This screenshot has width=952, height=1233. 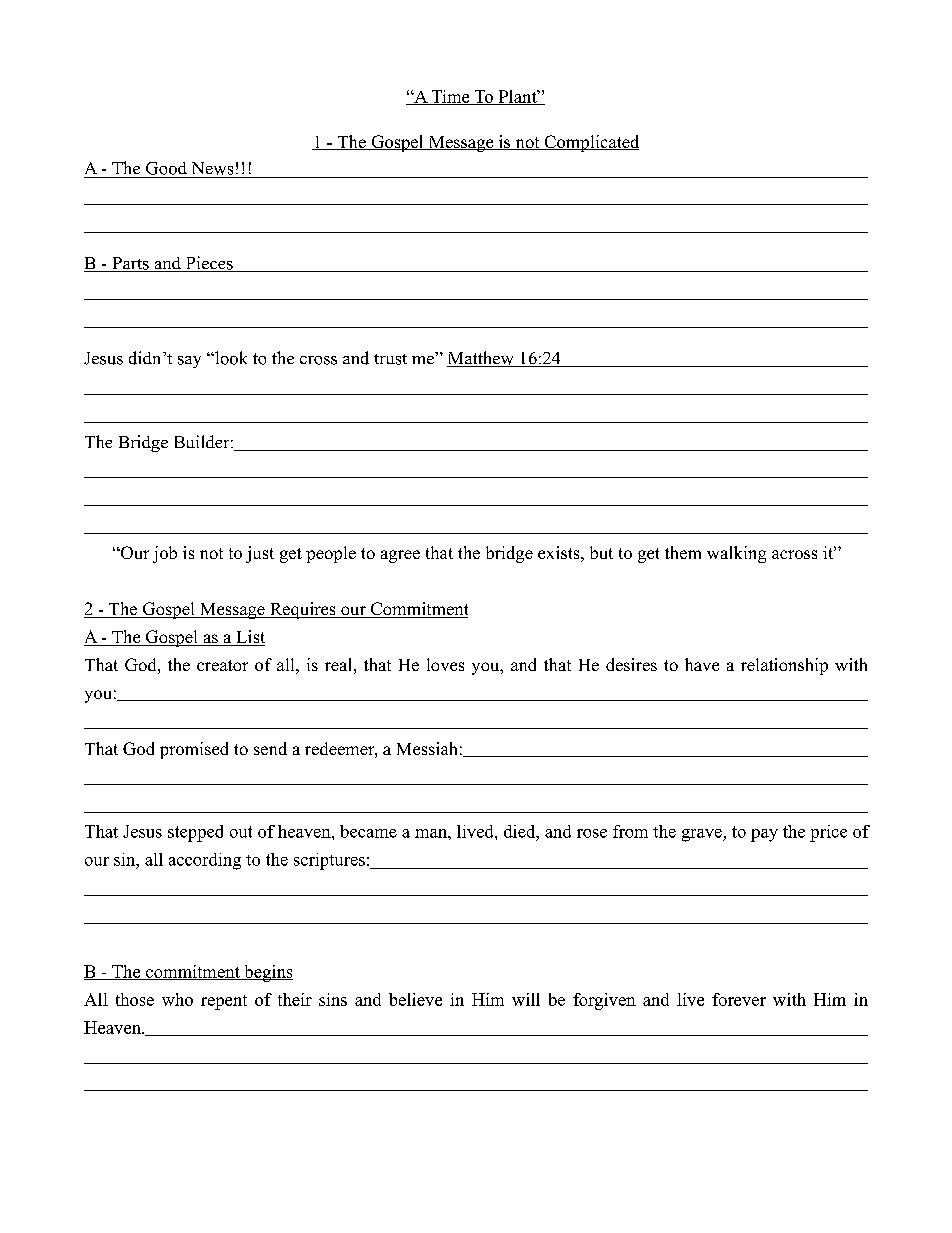 What do you see at coordinates (590, 143) in the screenshot?
I see `Complicated` at bounding box center [590, 143].
